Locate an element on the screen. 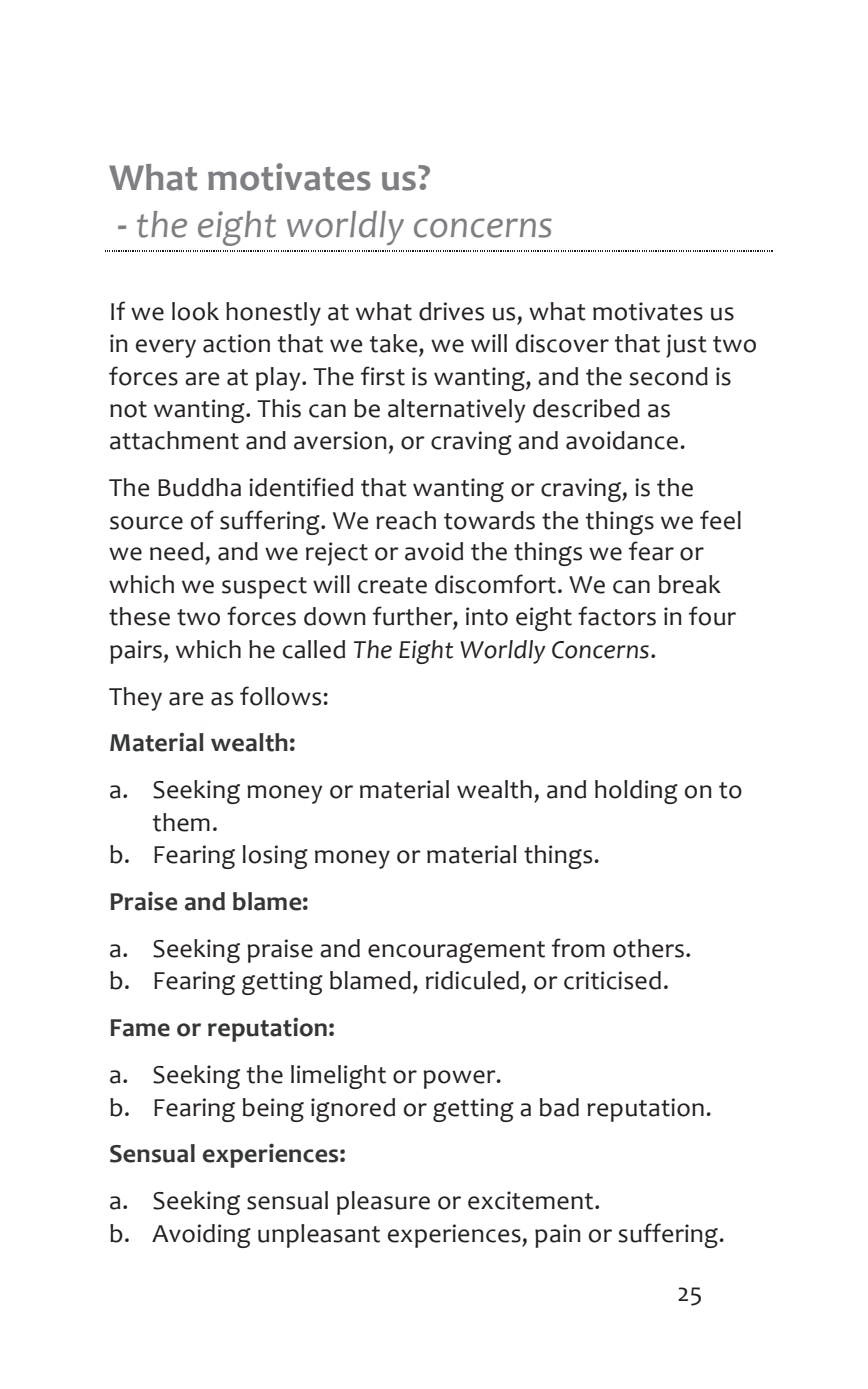 The width and height of the screenshot is (868, 1389). them is located at coordinates (181, 822).
